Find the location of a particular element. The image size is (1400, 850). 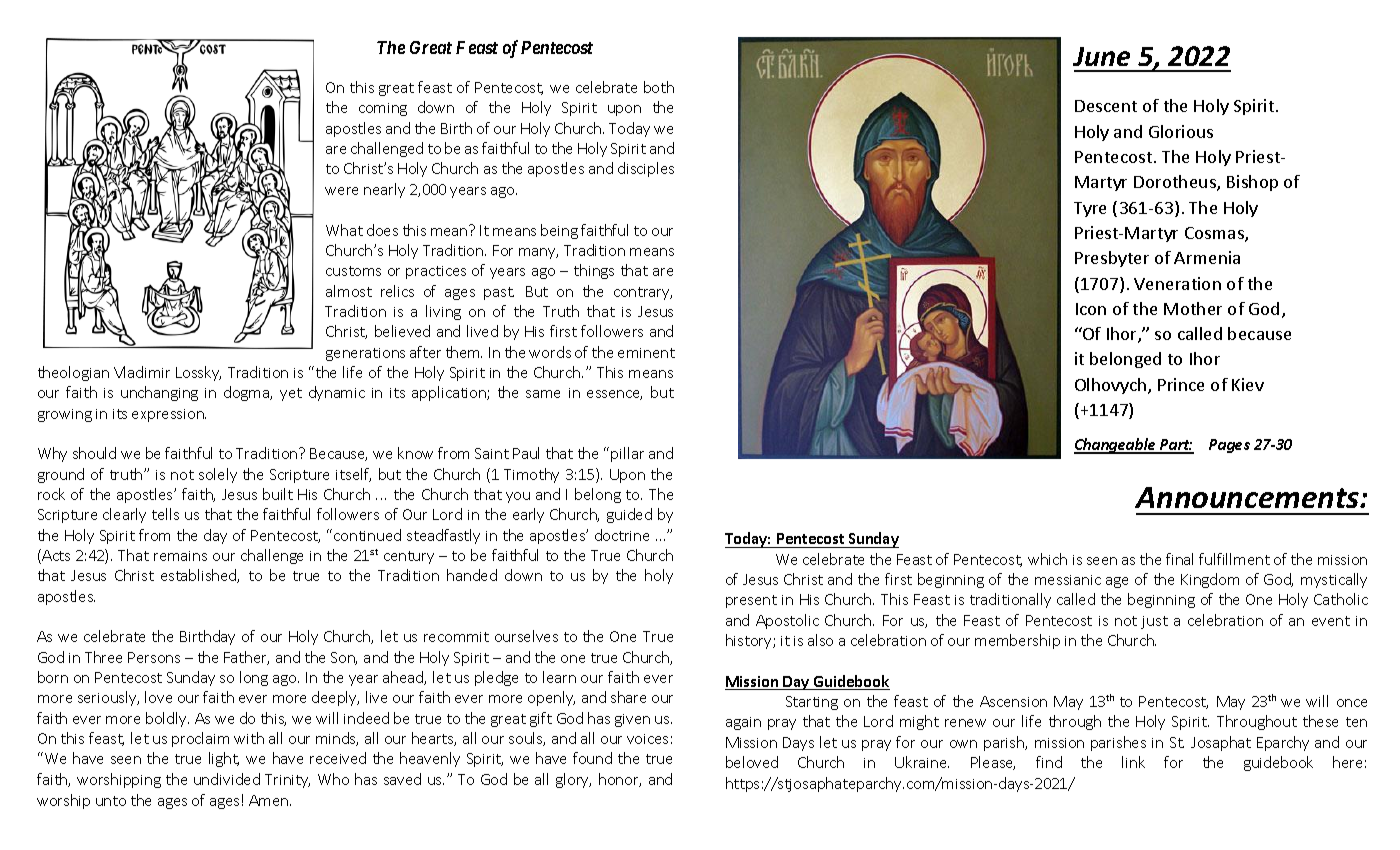

both is located at coordinates (659, 87).
